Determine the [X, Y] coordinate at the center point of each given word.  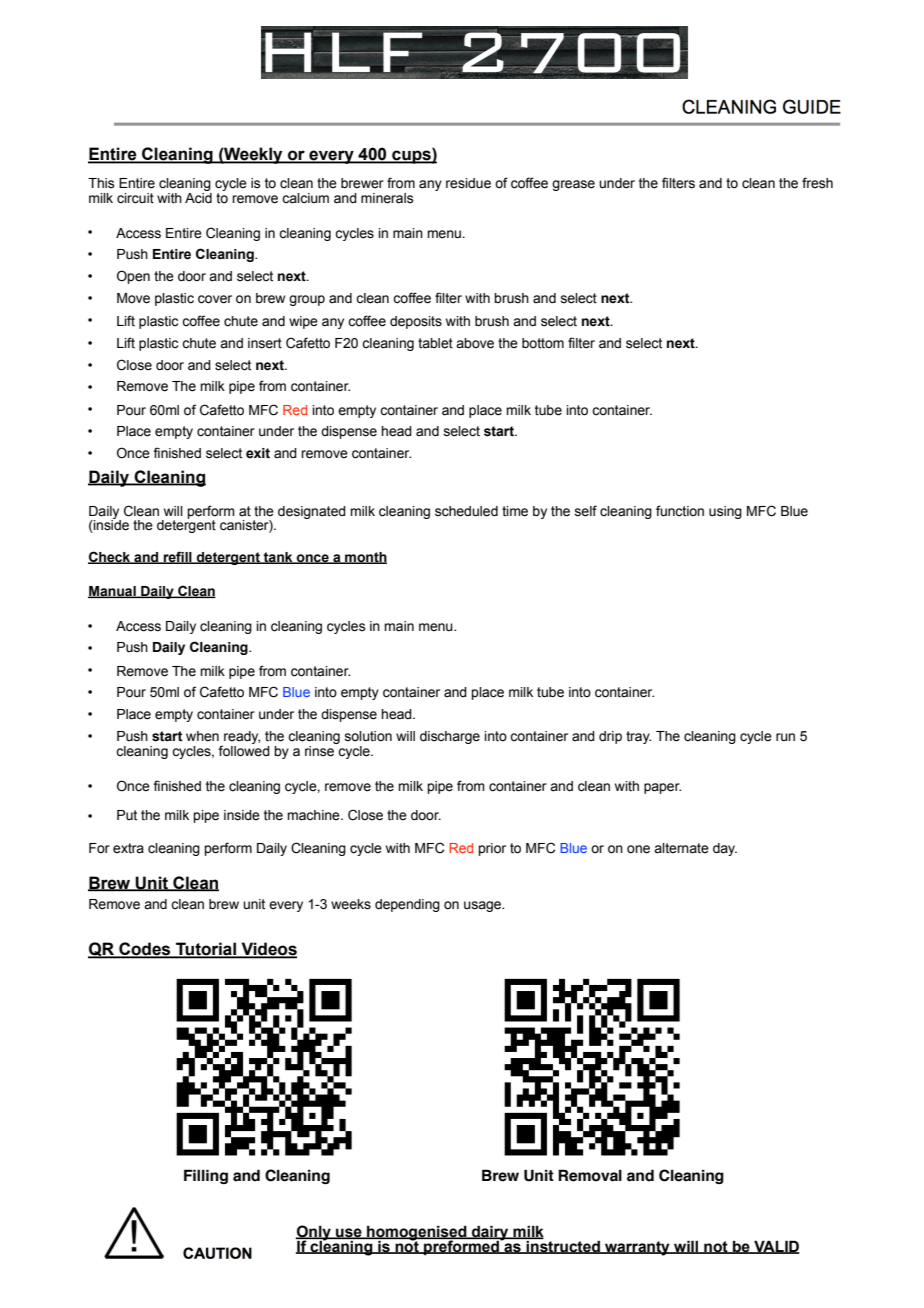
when [202, 736]
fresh [817, 183]
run [785, 737]
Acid [198, 198]
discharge [450, 737]
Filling [206, 1176]
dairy [490, 1233]
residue [468, 183]
